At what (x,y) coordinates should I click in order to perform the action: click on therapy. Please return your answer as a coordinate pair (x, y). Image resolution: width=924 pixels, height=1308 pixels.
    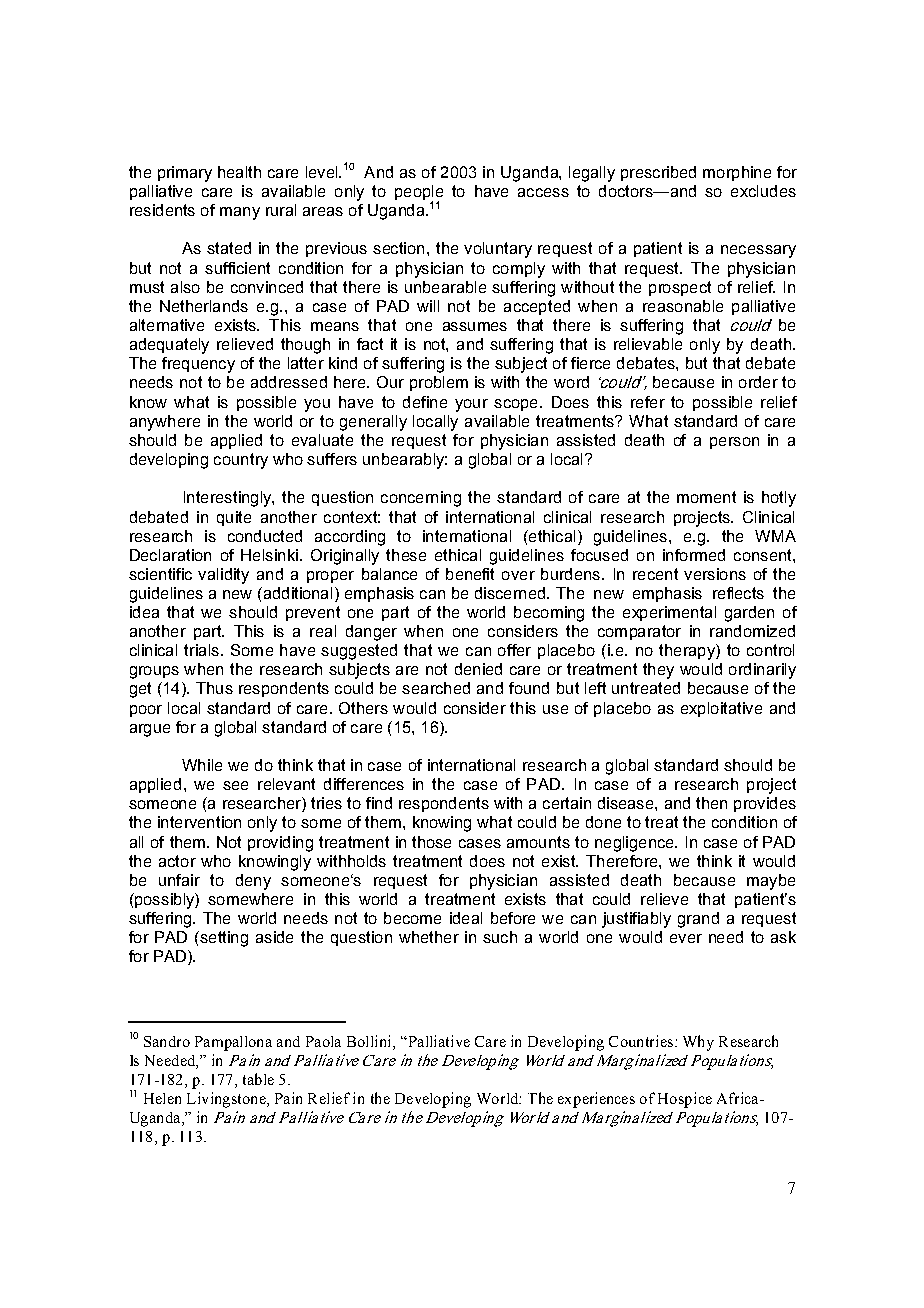
    Looking at the image, I should click on (688, 652).
